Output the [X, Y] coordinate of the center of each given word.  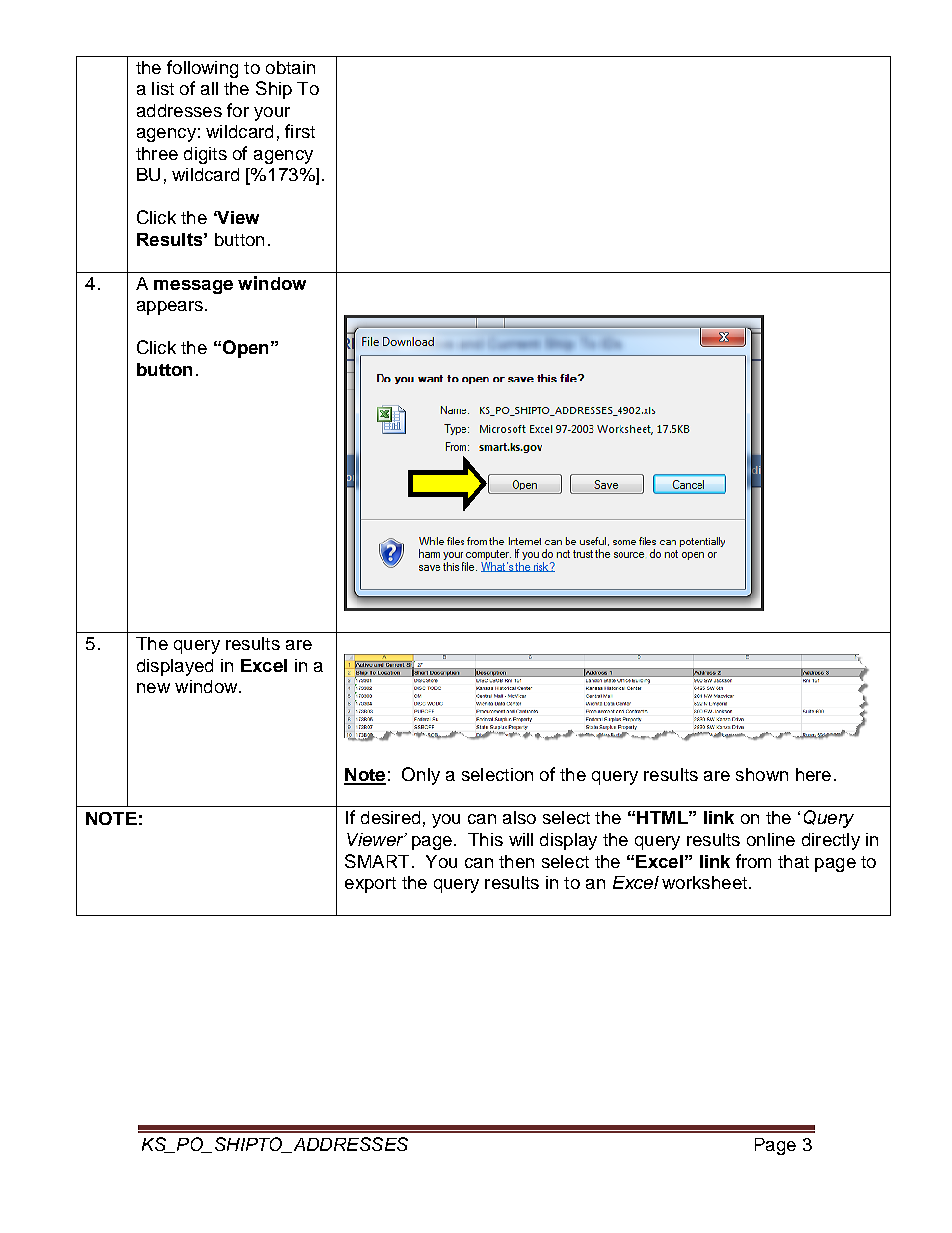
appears [170, 308]
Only [421, 776]
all [209, 88]
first [300, 131]
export [370, 885]
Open [244, 349]
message [193, 287]
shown [762, 774]
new [153, 688]
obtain [290, 67]
